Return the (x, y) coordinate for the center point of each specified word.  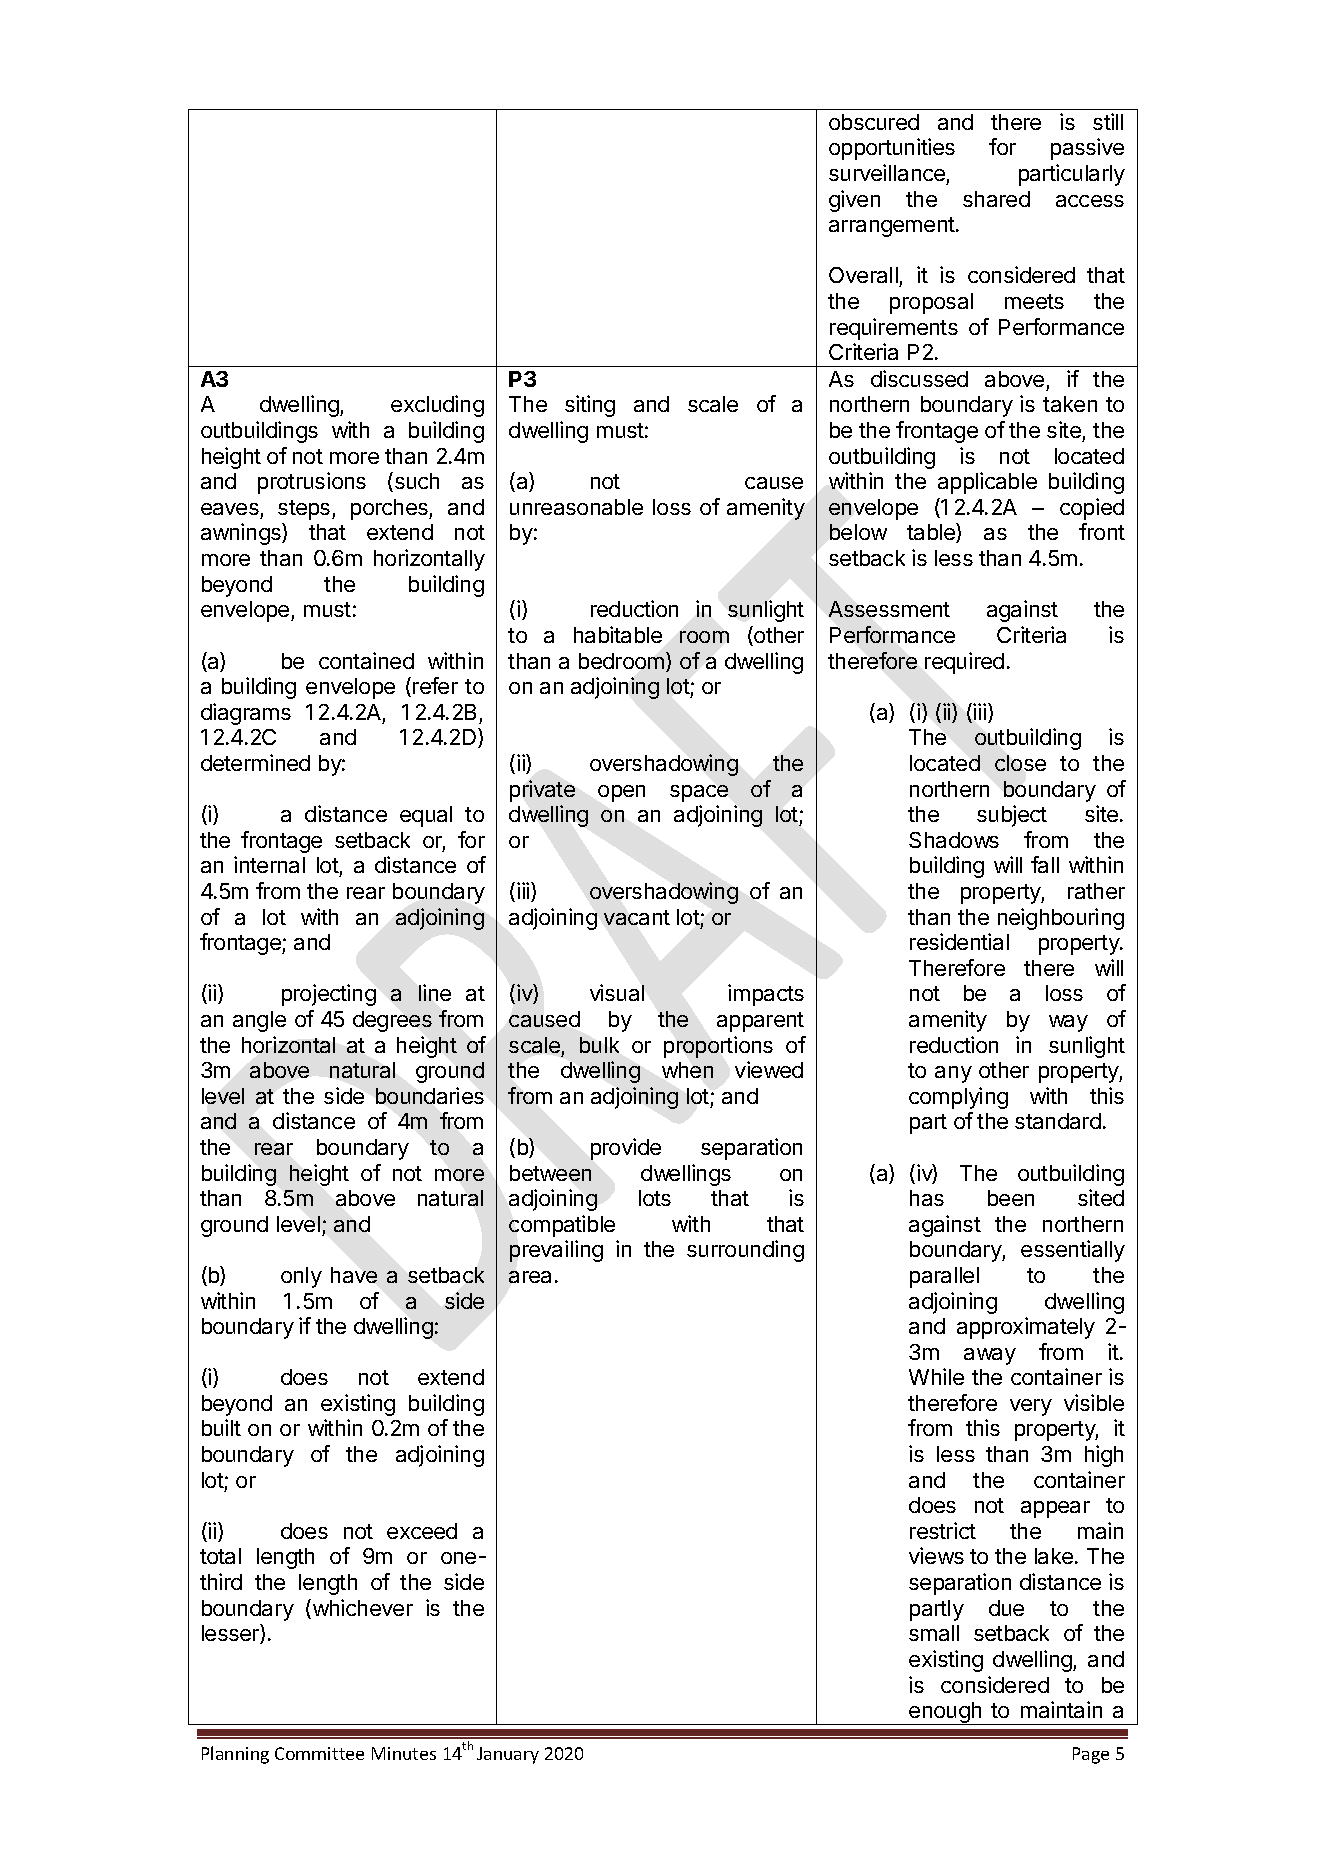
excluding (437, 406)
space (699, 793)
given (854, 201)
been (1011, 1198)
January (508, 1755)
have (354, 1275)
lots (655, 1198)
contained (366, 660)
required (964, 663)
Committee (319, 1753)
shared (996, 199)
